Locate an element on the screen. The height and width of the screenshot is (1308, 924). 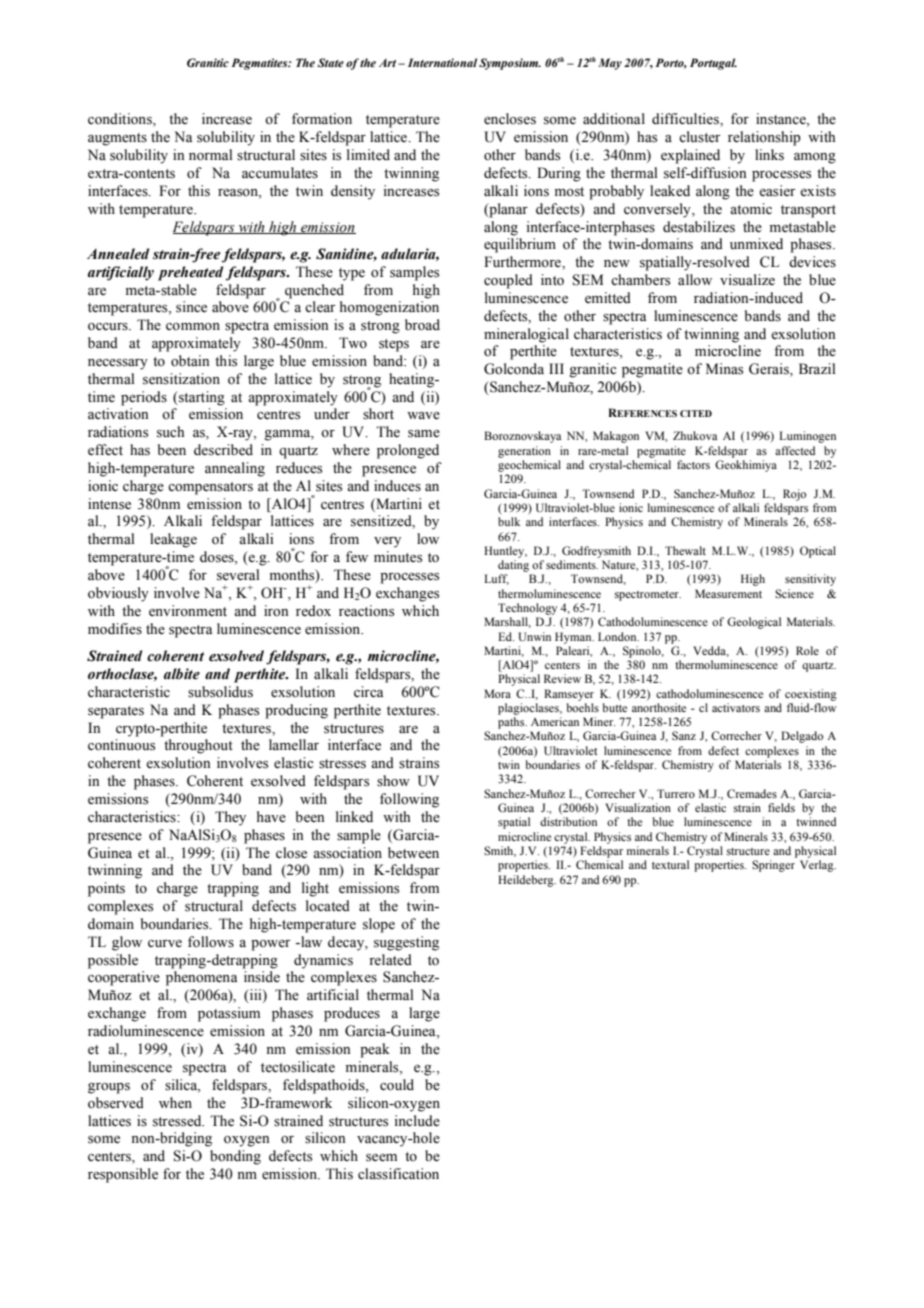
stressed is located at coordinates (178, 1121).
